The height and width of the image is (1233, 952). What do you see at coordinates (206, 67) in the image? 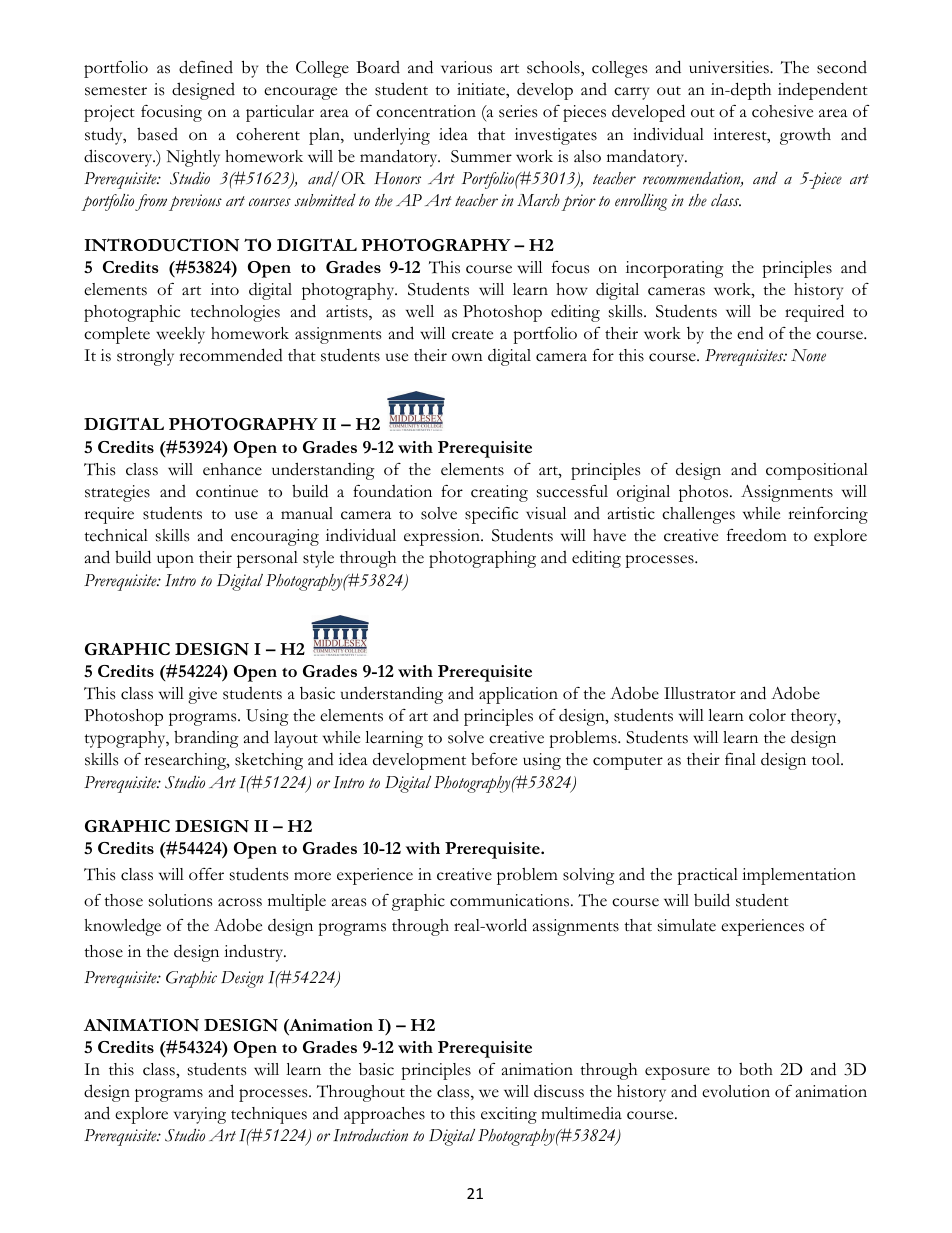
I see `defined` at bounding box center [206, 67].
